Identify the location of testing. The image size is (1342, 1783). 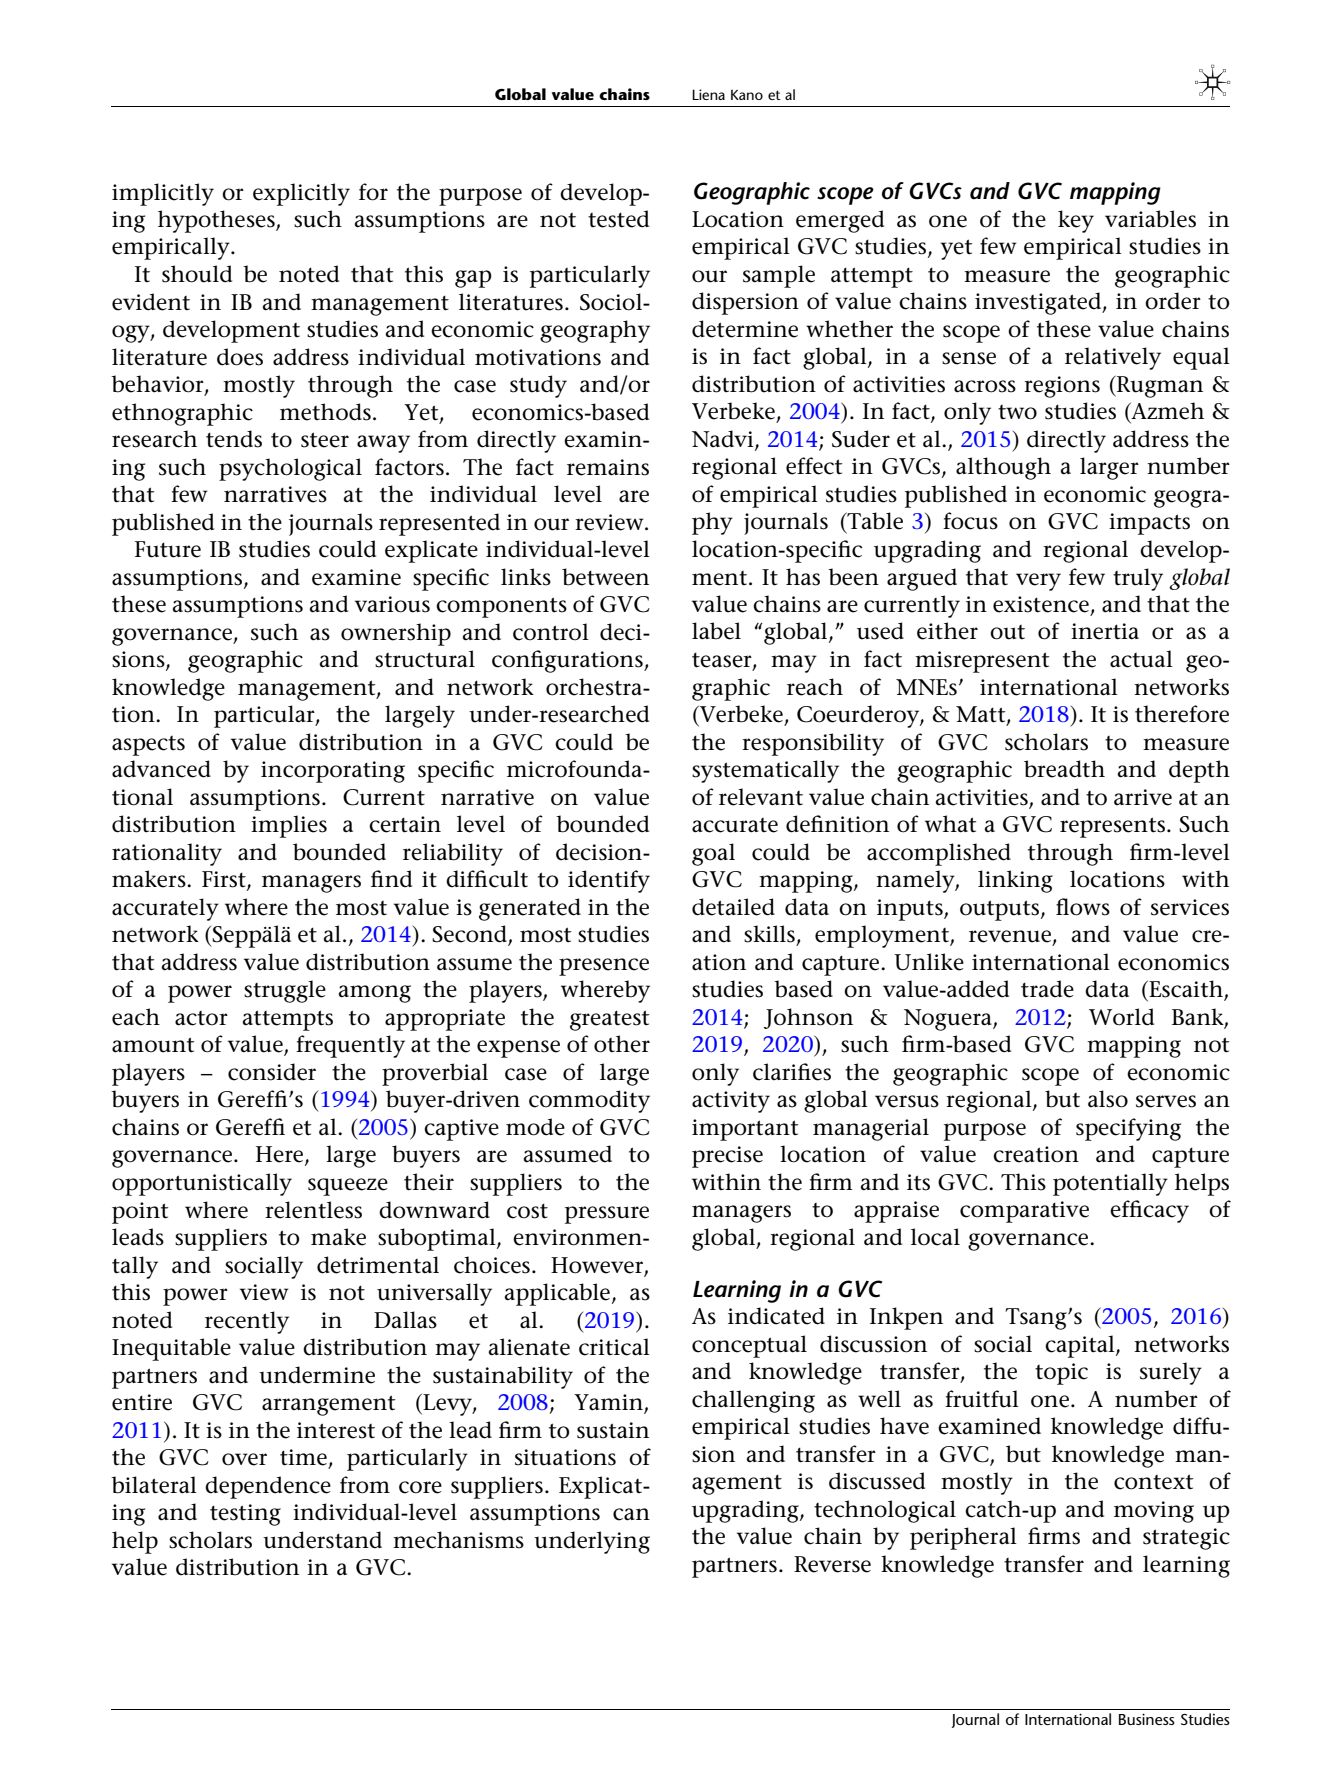
(245, 1515).
